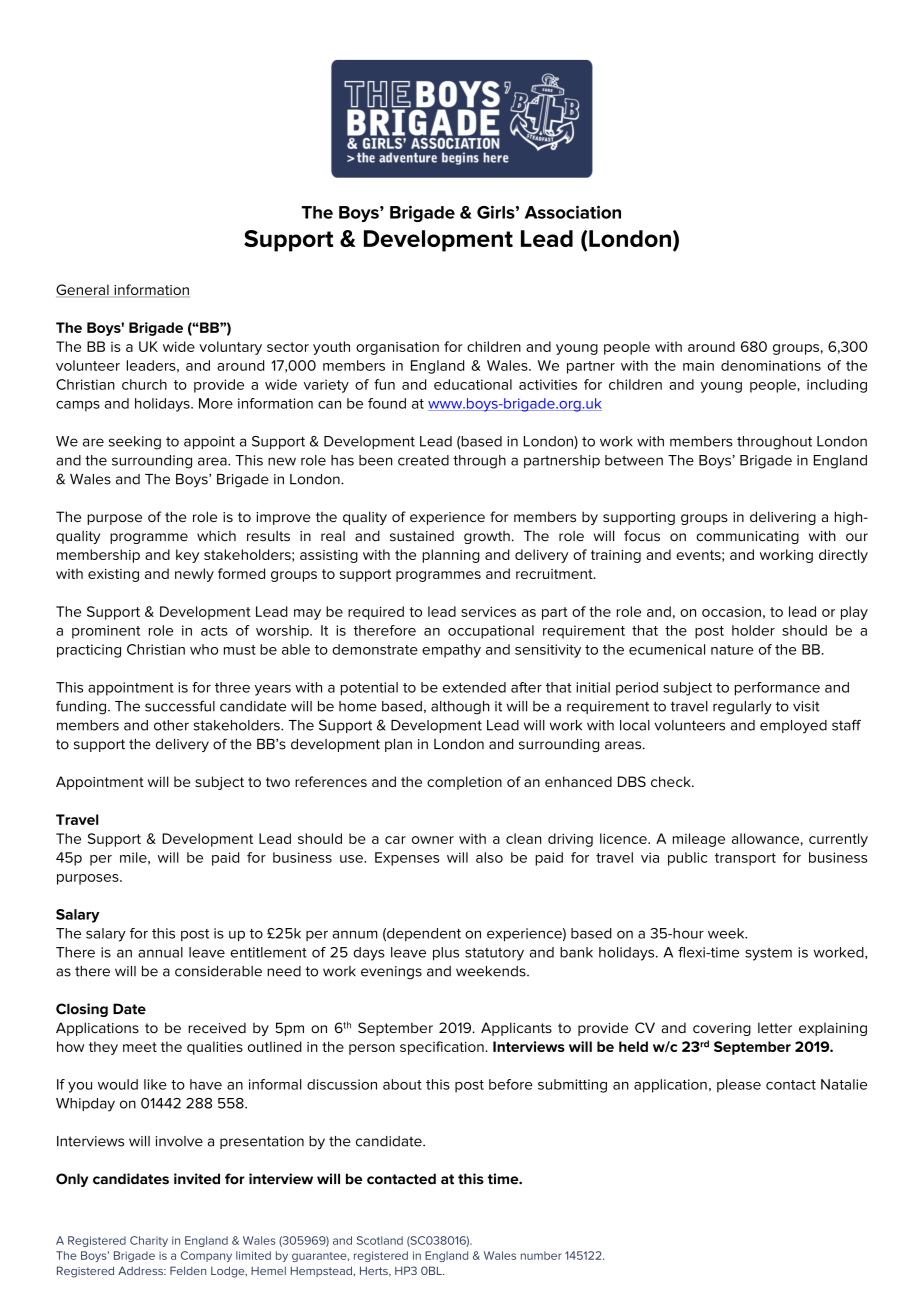 This page has width=924, height=1308. What do you see at coordinates (771, 365) in the page?
I see `denominations` at bounding box center [771, 365].
